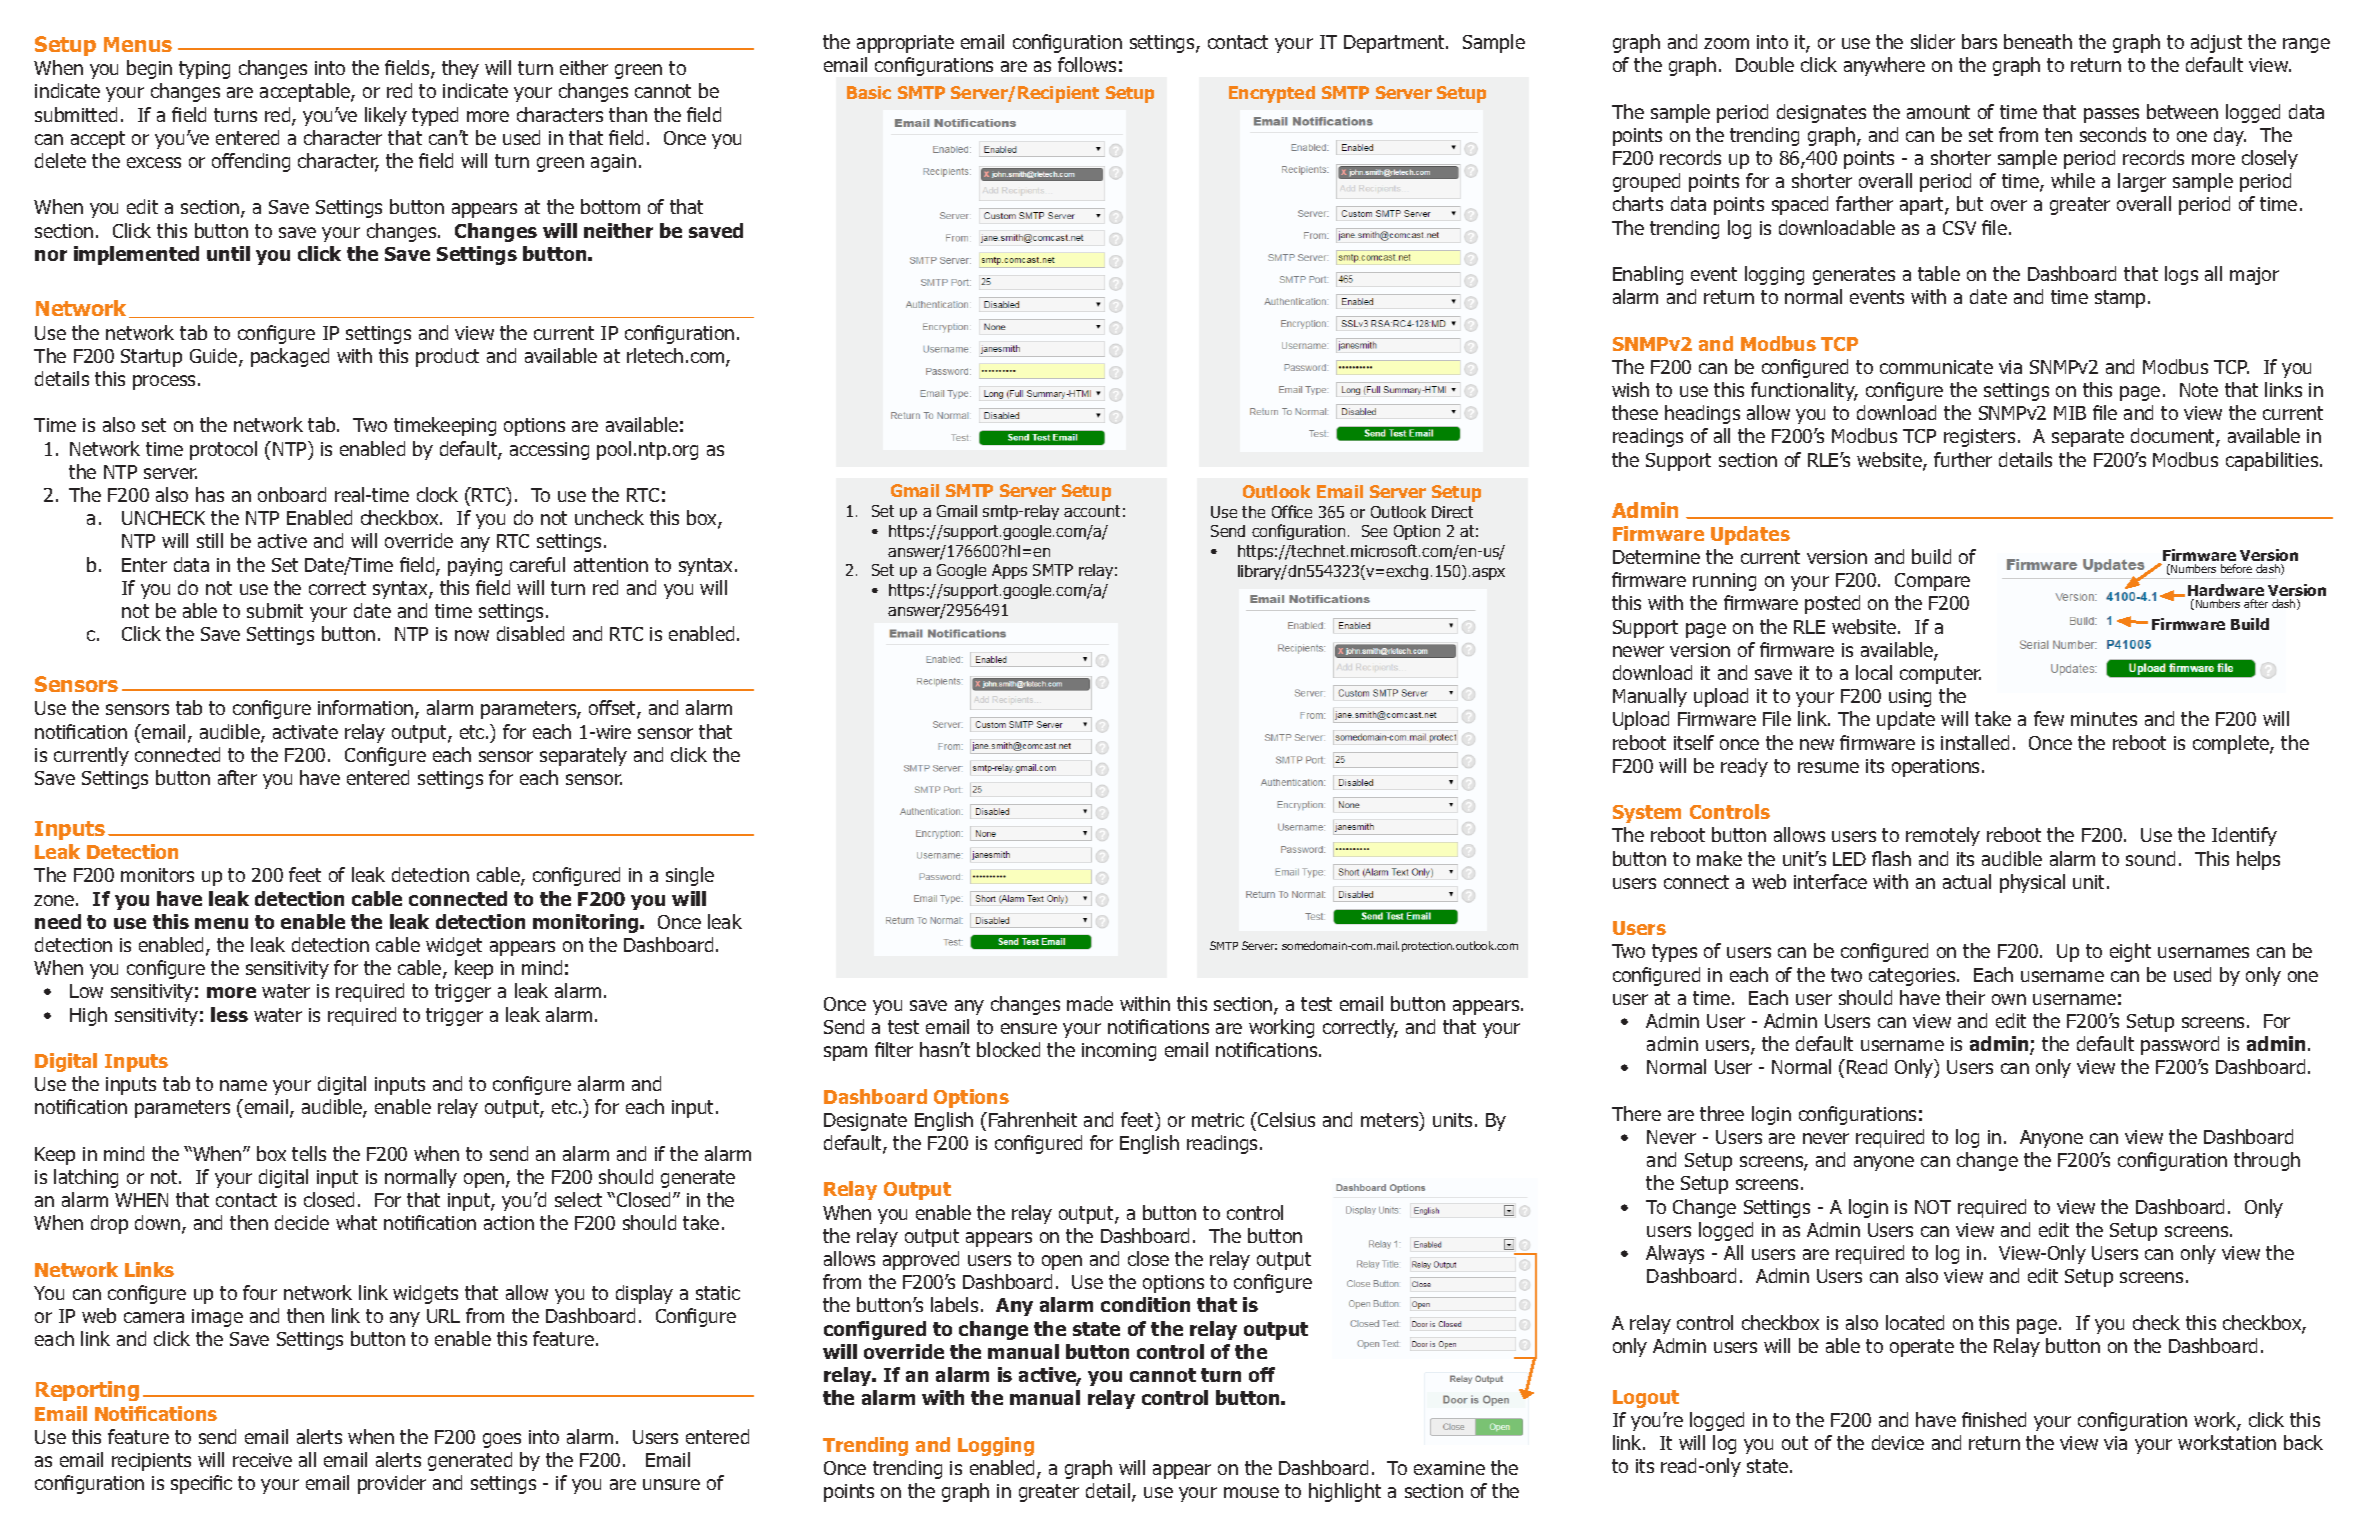 This screenshot has height=1531, width=2366. Describe the element at coordinates (1994, 1419) in the screenshot. I see `finished` at that location.
